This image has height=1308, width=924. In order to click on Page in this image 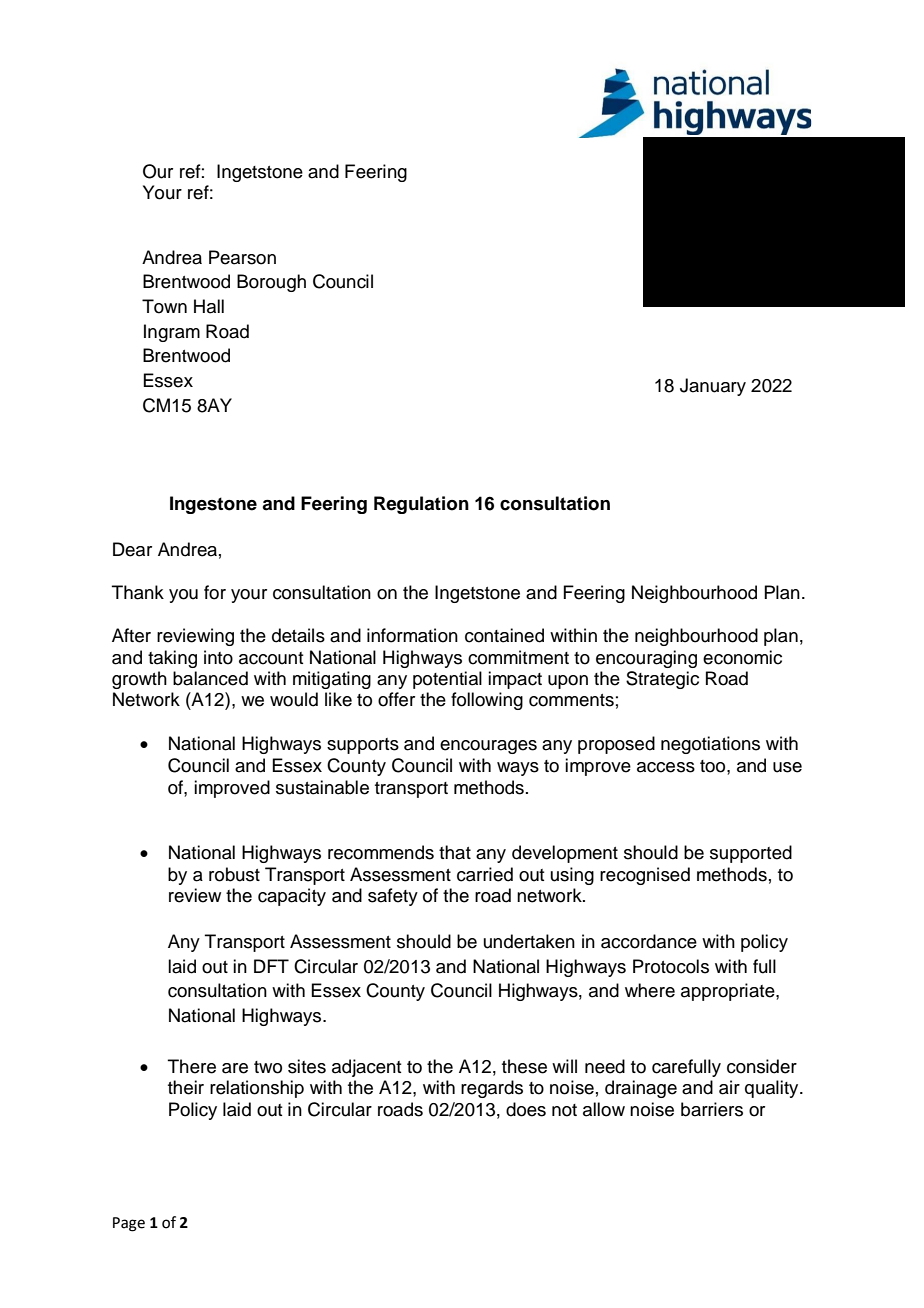, I will do `click(129, 1224)`.
